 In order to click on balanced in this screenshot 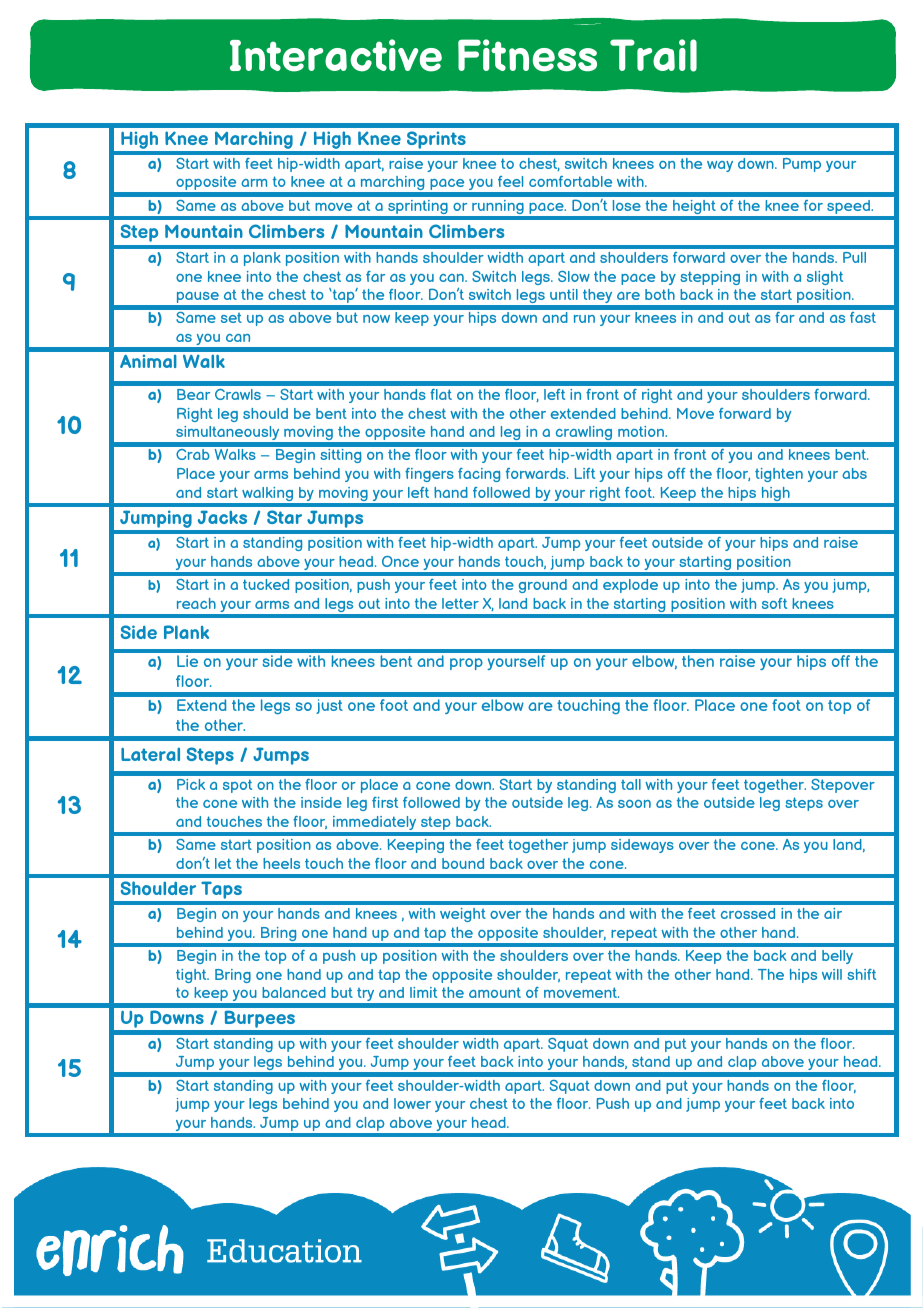, I will do `click(294, 992)`.
